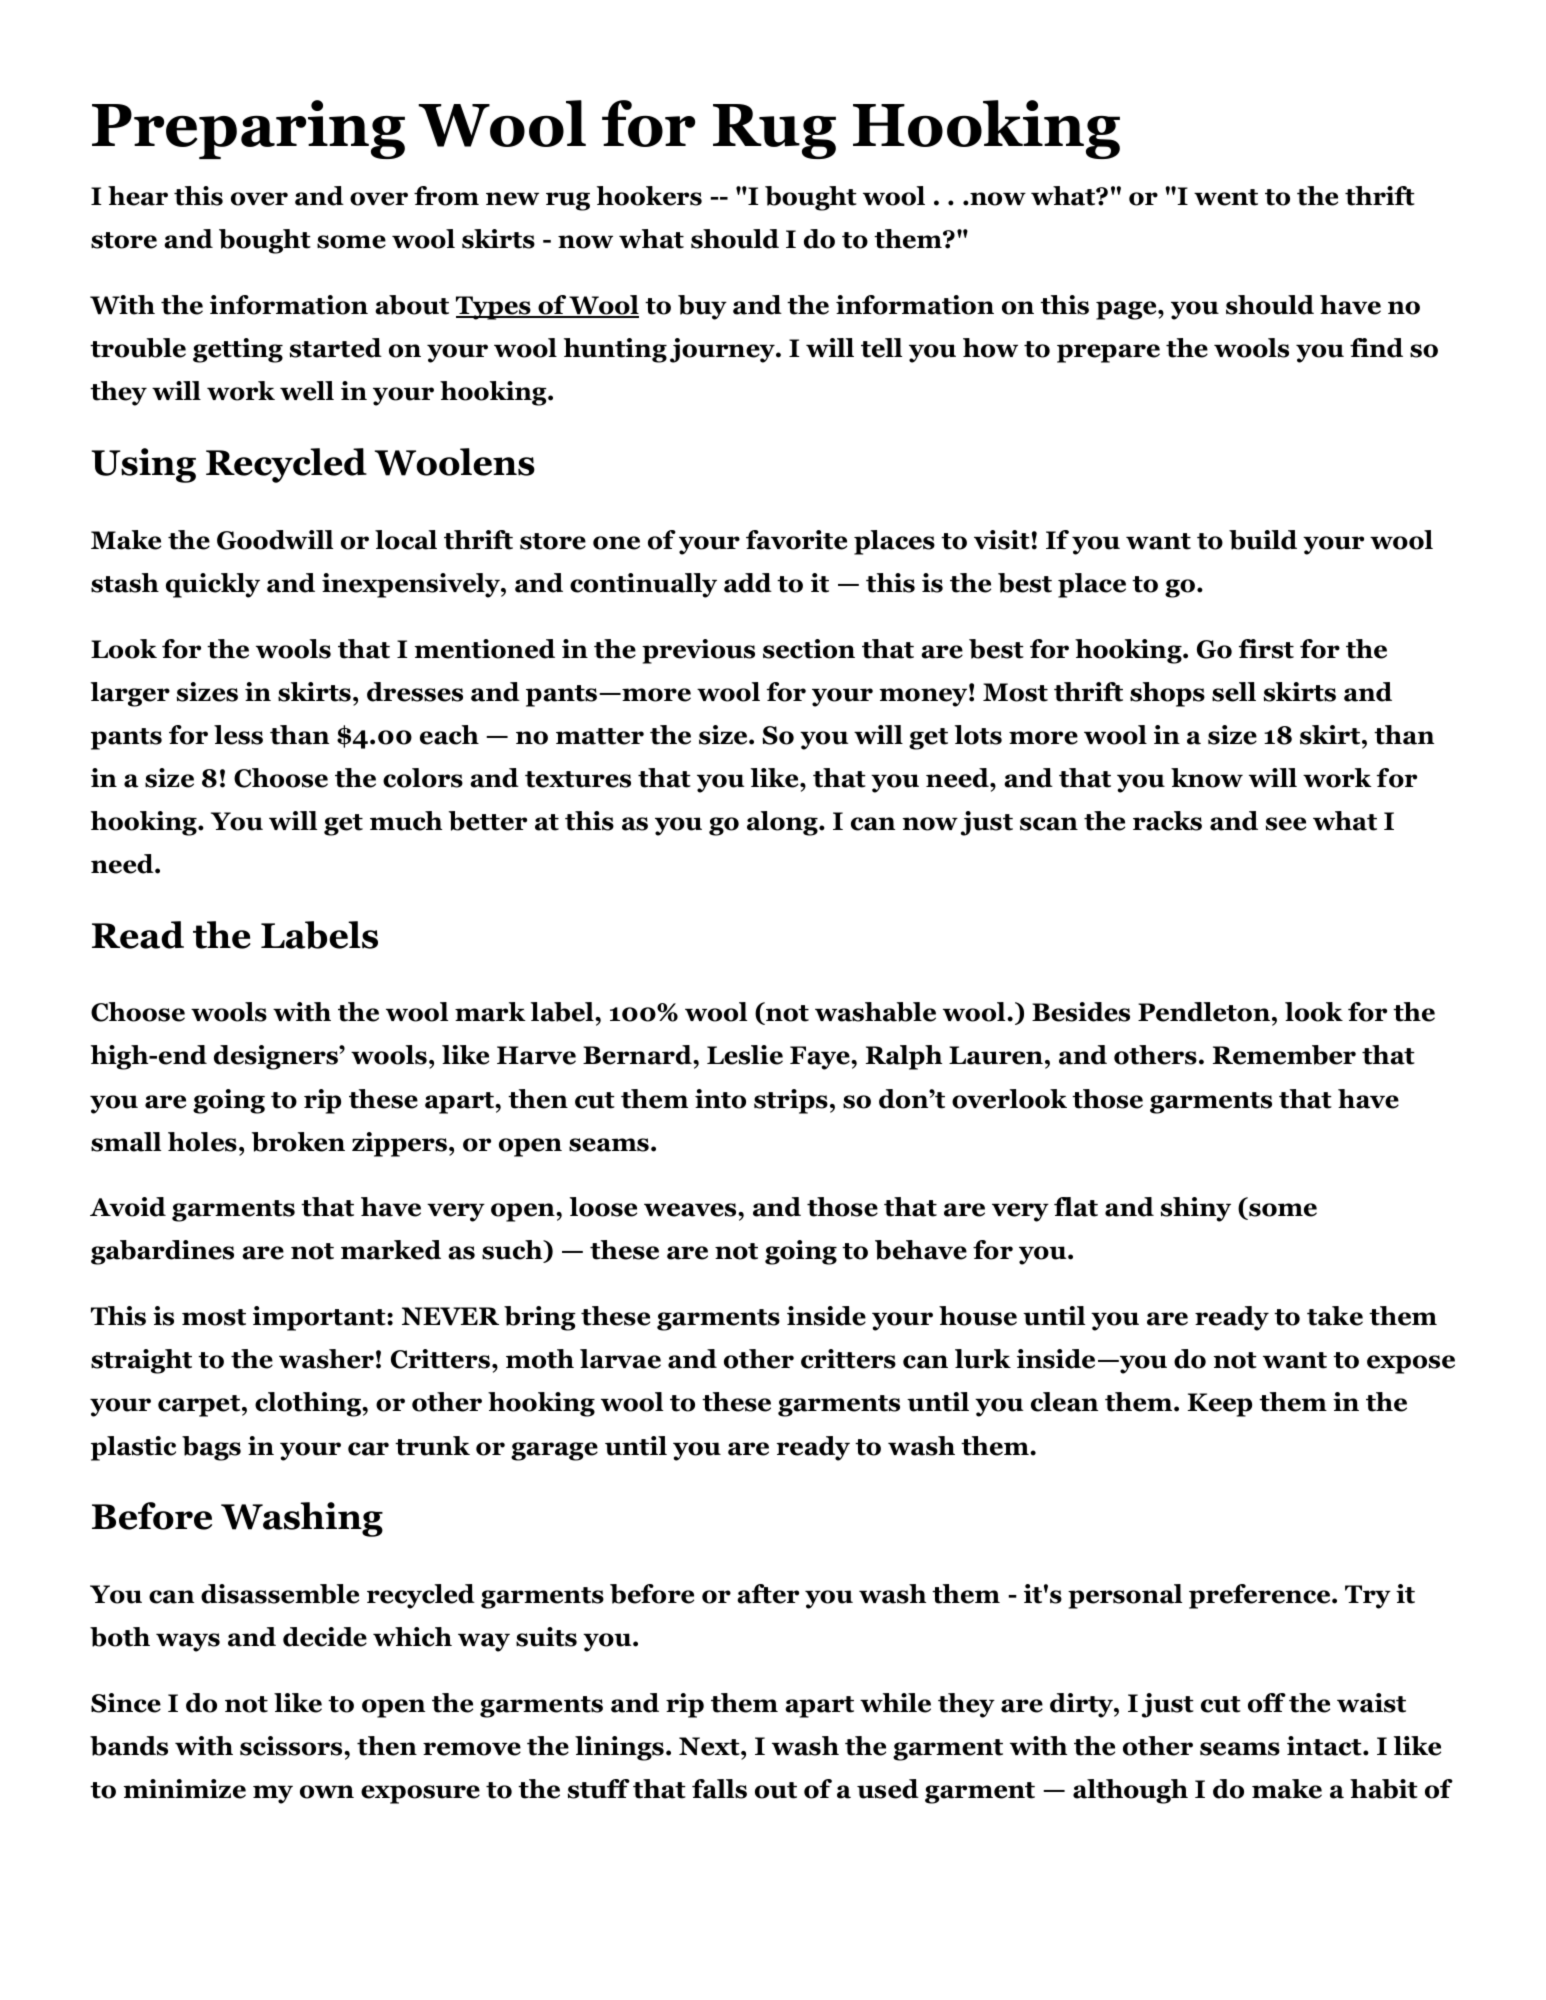  I want to click on Preparing, so click(248, 129).
